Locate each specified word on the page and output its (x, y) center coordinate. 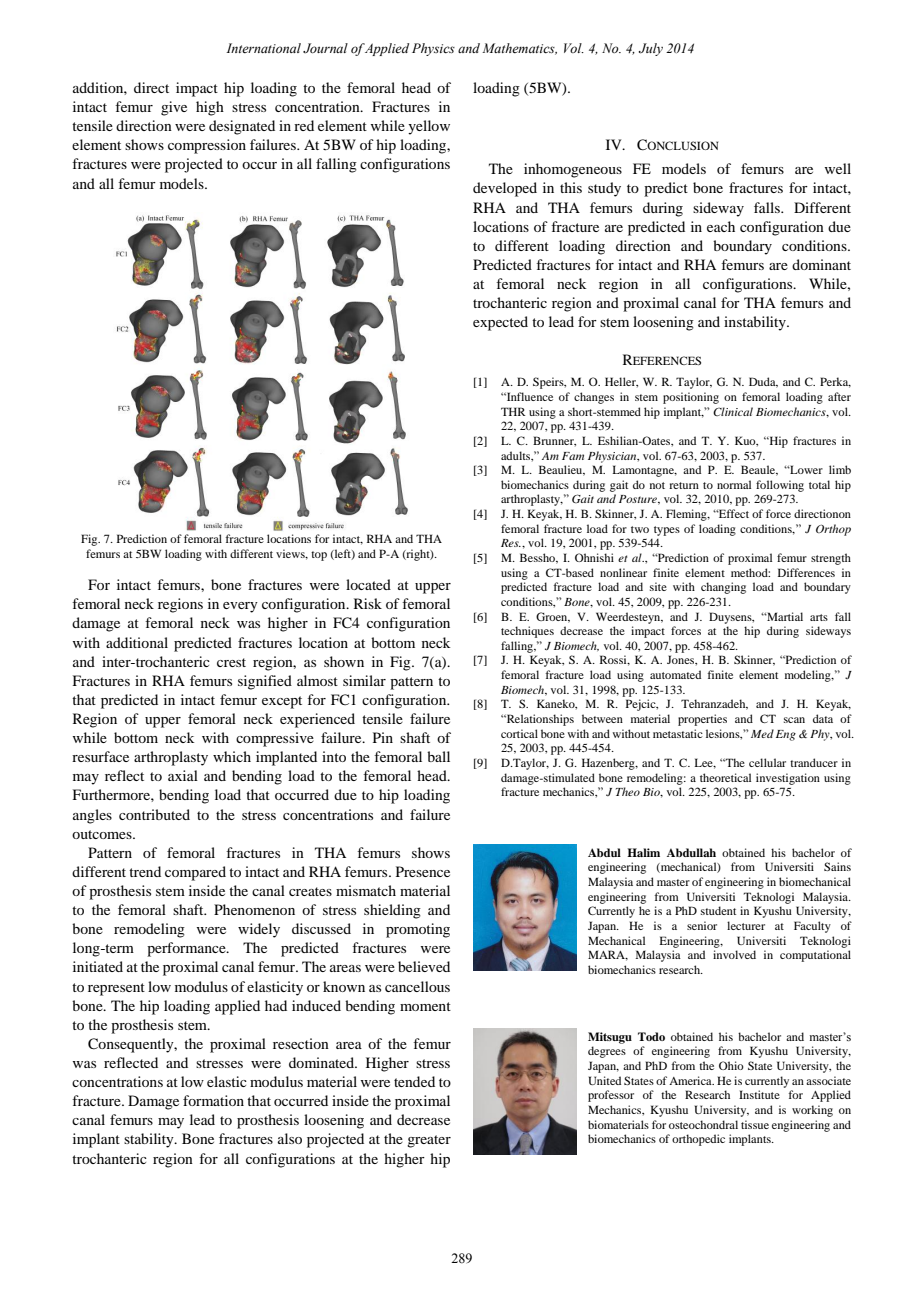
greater (429, 1141)
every (240, 607)
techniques (527, 632)
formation (213, 1100)
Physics (433, 49)
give (174, 108)
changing (723, 588)
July (651, 49)
